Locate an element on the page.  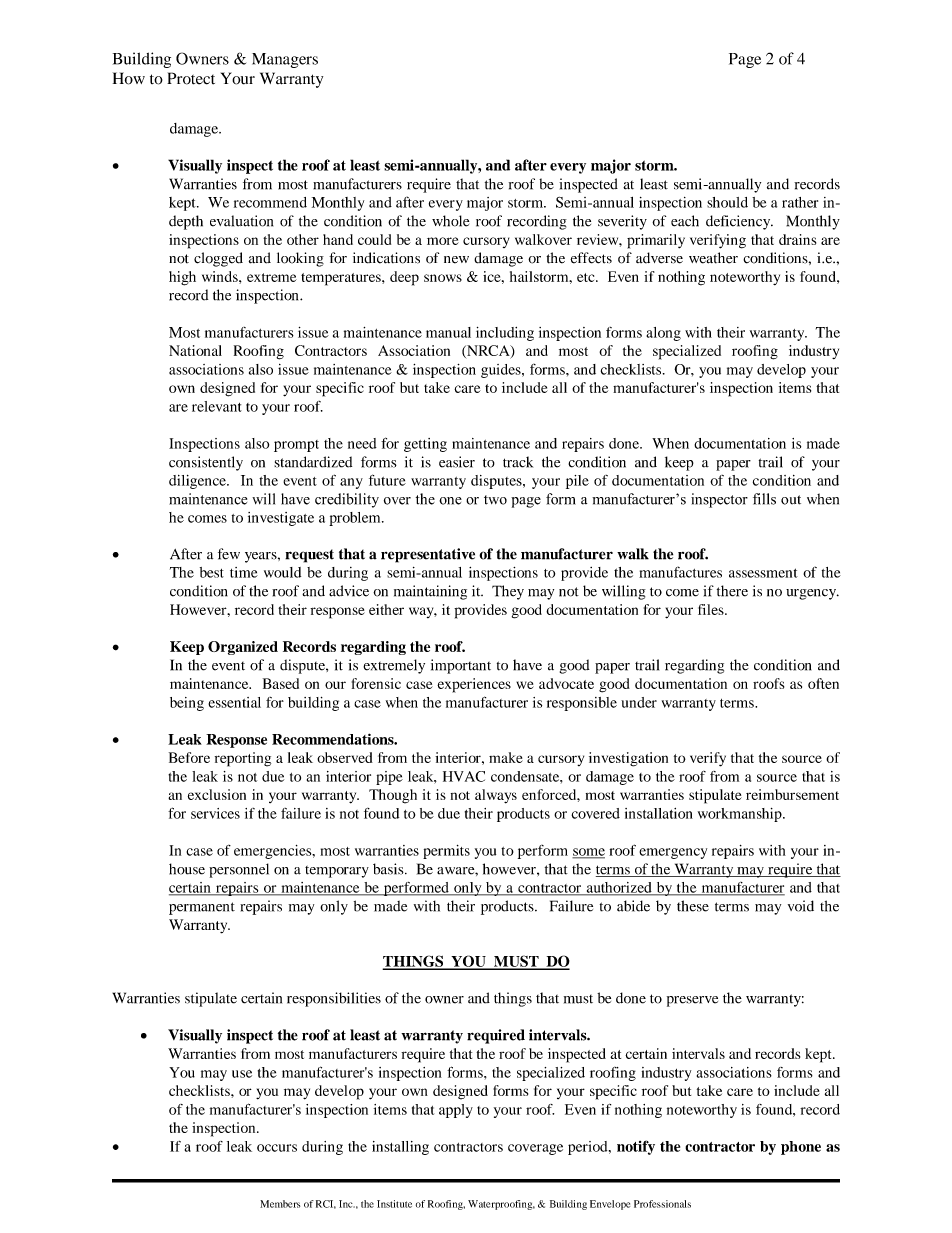
occurs is located at coordinates (277, 1148).
